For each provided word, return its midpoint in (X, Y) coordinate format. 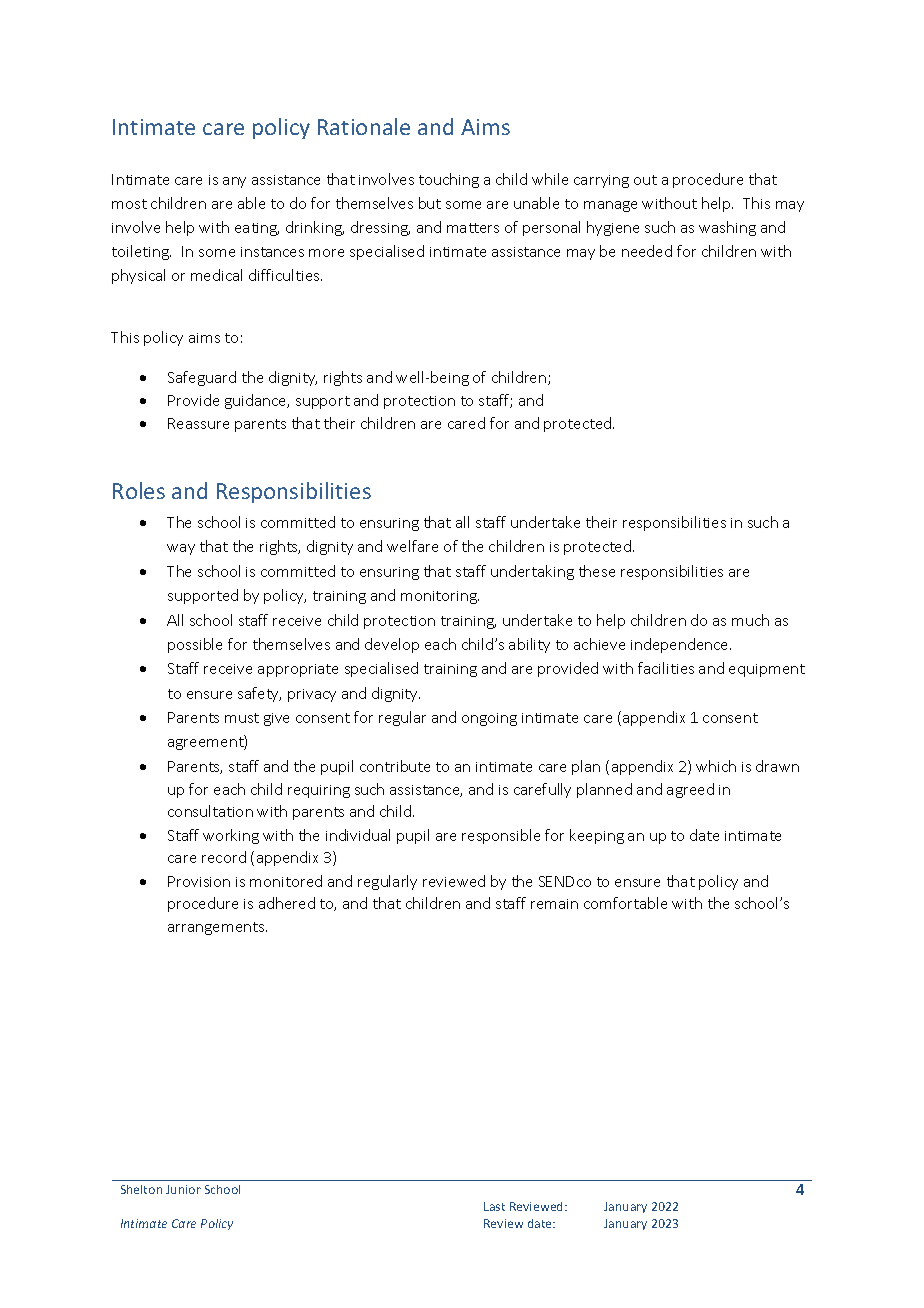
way (181, 549)
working (231, 836)
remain (554, 904)
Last (494, 1206)
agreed (690, 790)
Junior (183, 1189)
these (597, 571)
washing (727, 228)
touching (449, 180)
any (234, 182)
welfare (412, 546)
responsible (501, 836)
